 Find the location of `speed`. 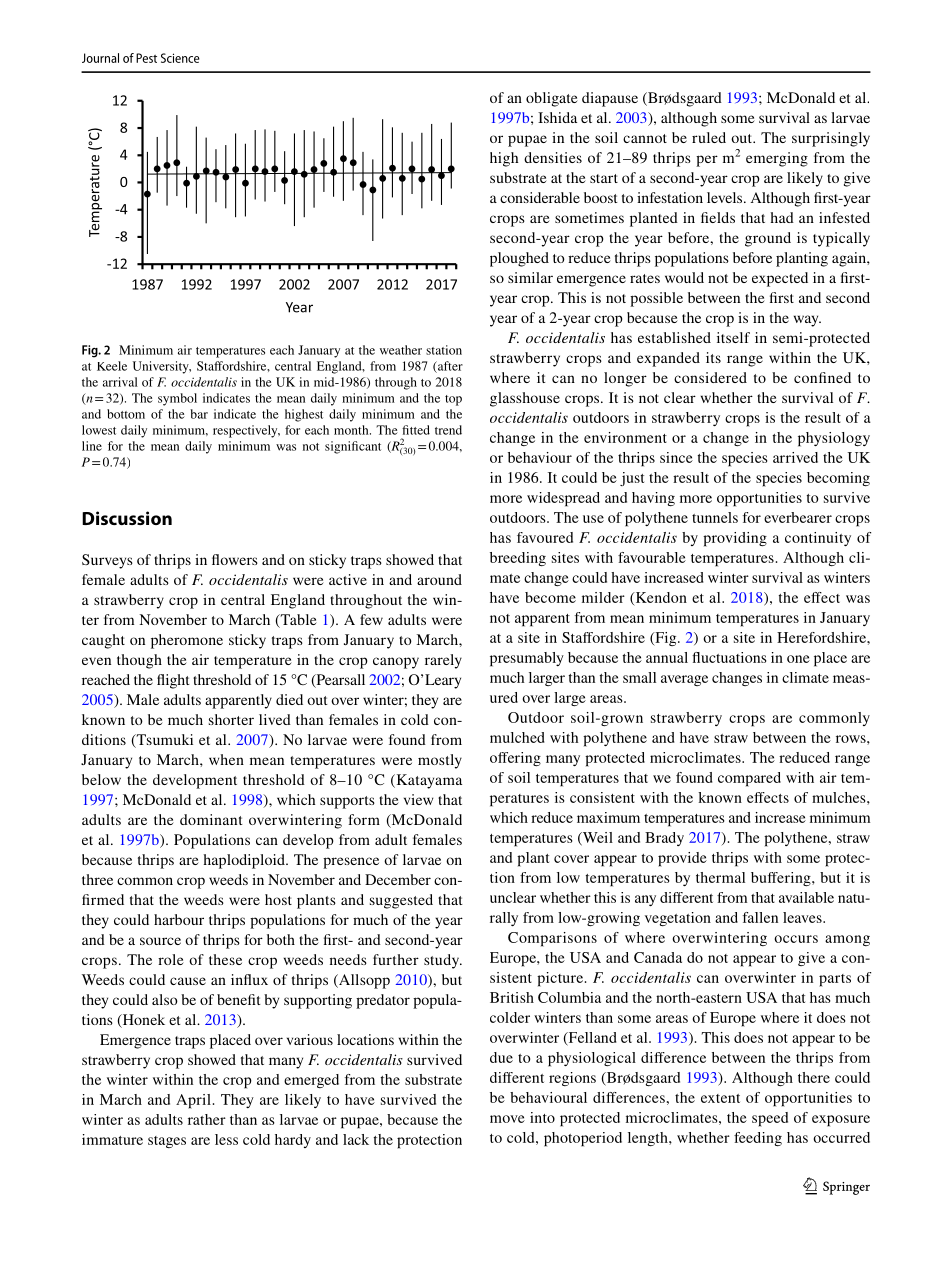

speed is located at coordinates (770, 1119).
